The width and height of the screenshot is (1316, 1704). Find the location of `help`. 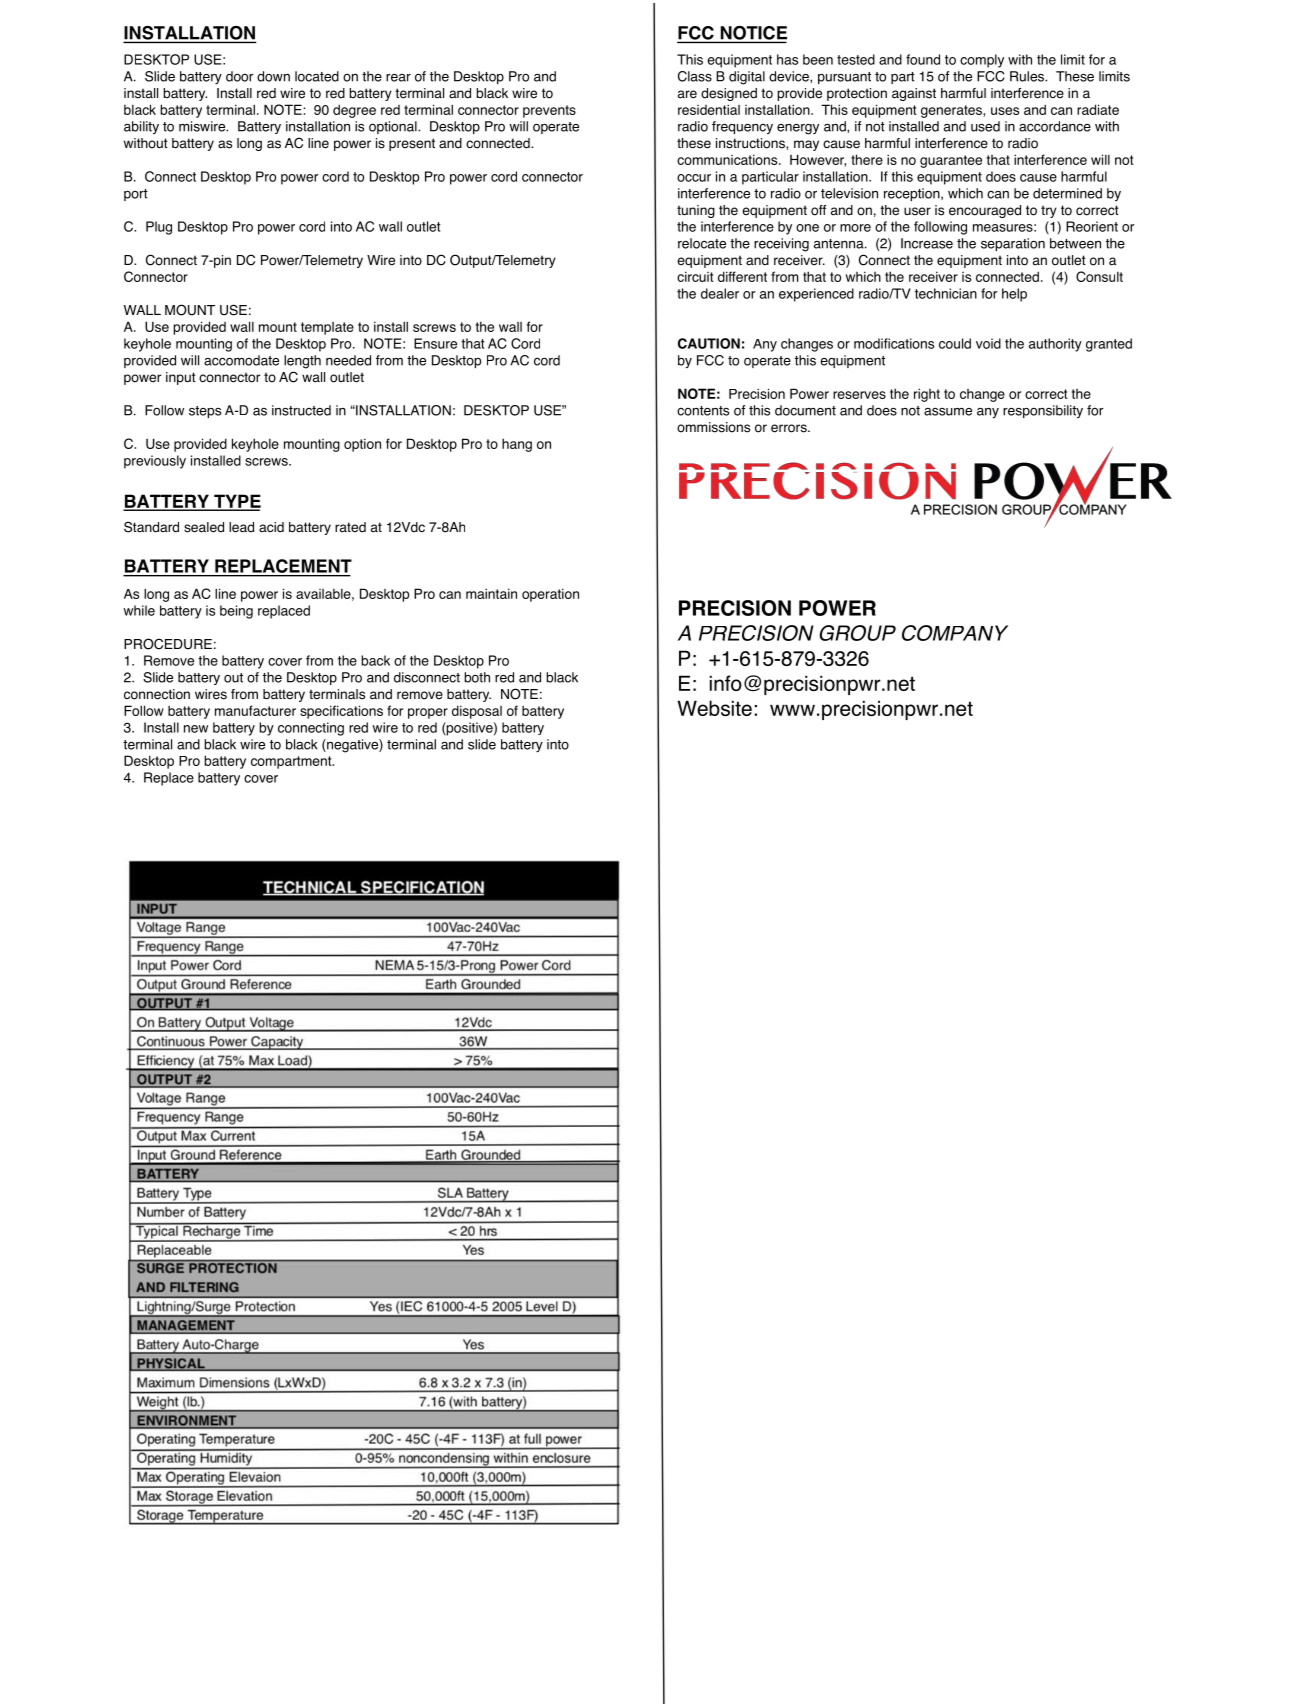

help is located at coordinates (1014, 295).
